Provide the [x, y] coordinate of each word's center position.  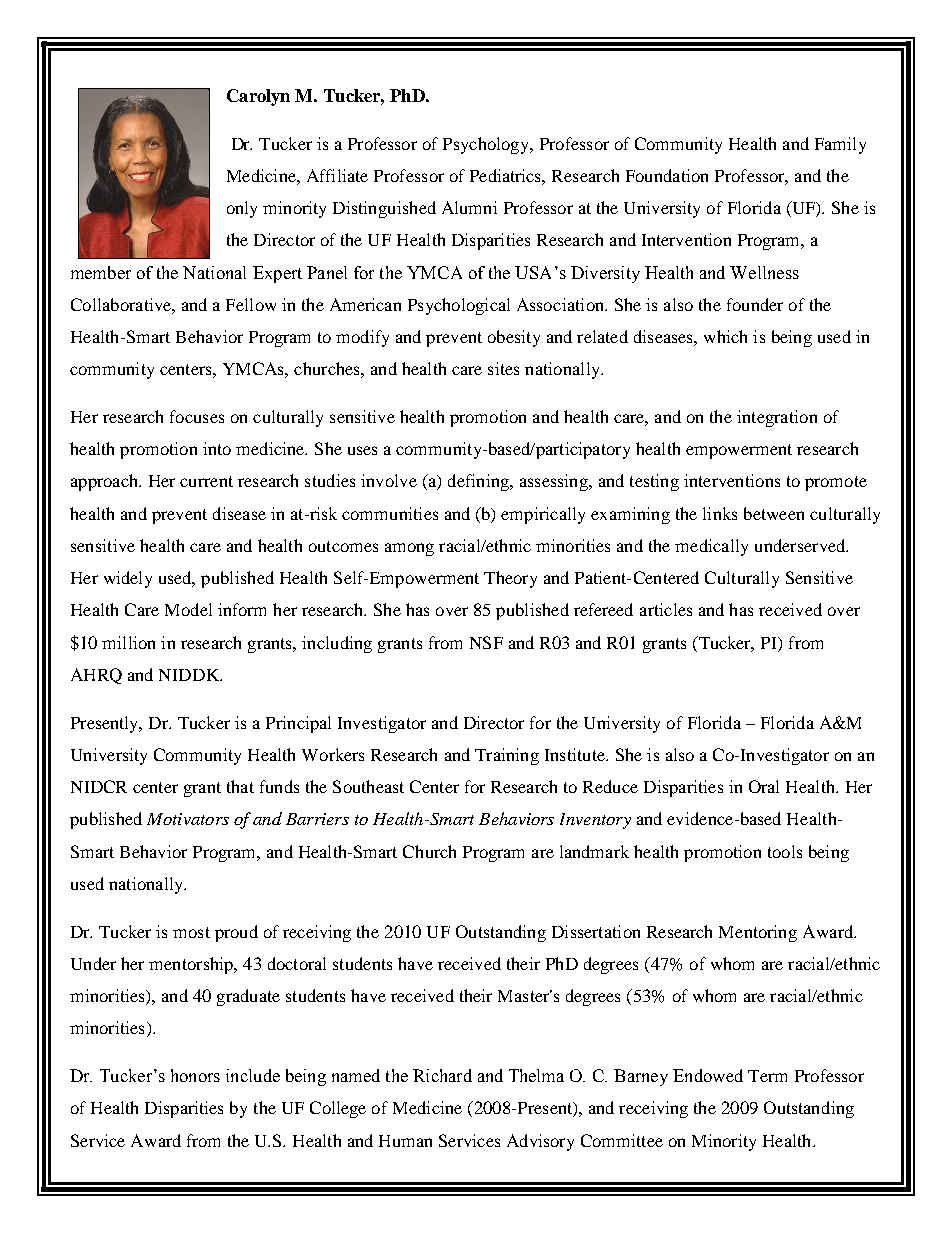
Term [767, 1076]
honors [195, 1075]
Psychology [487, 145]
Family [840, 145]
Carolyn [258, 97]
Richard [442, 1075]
